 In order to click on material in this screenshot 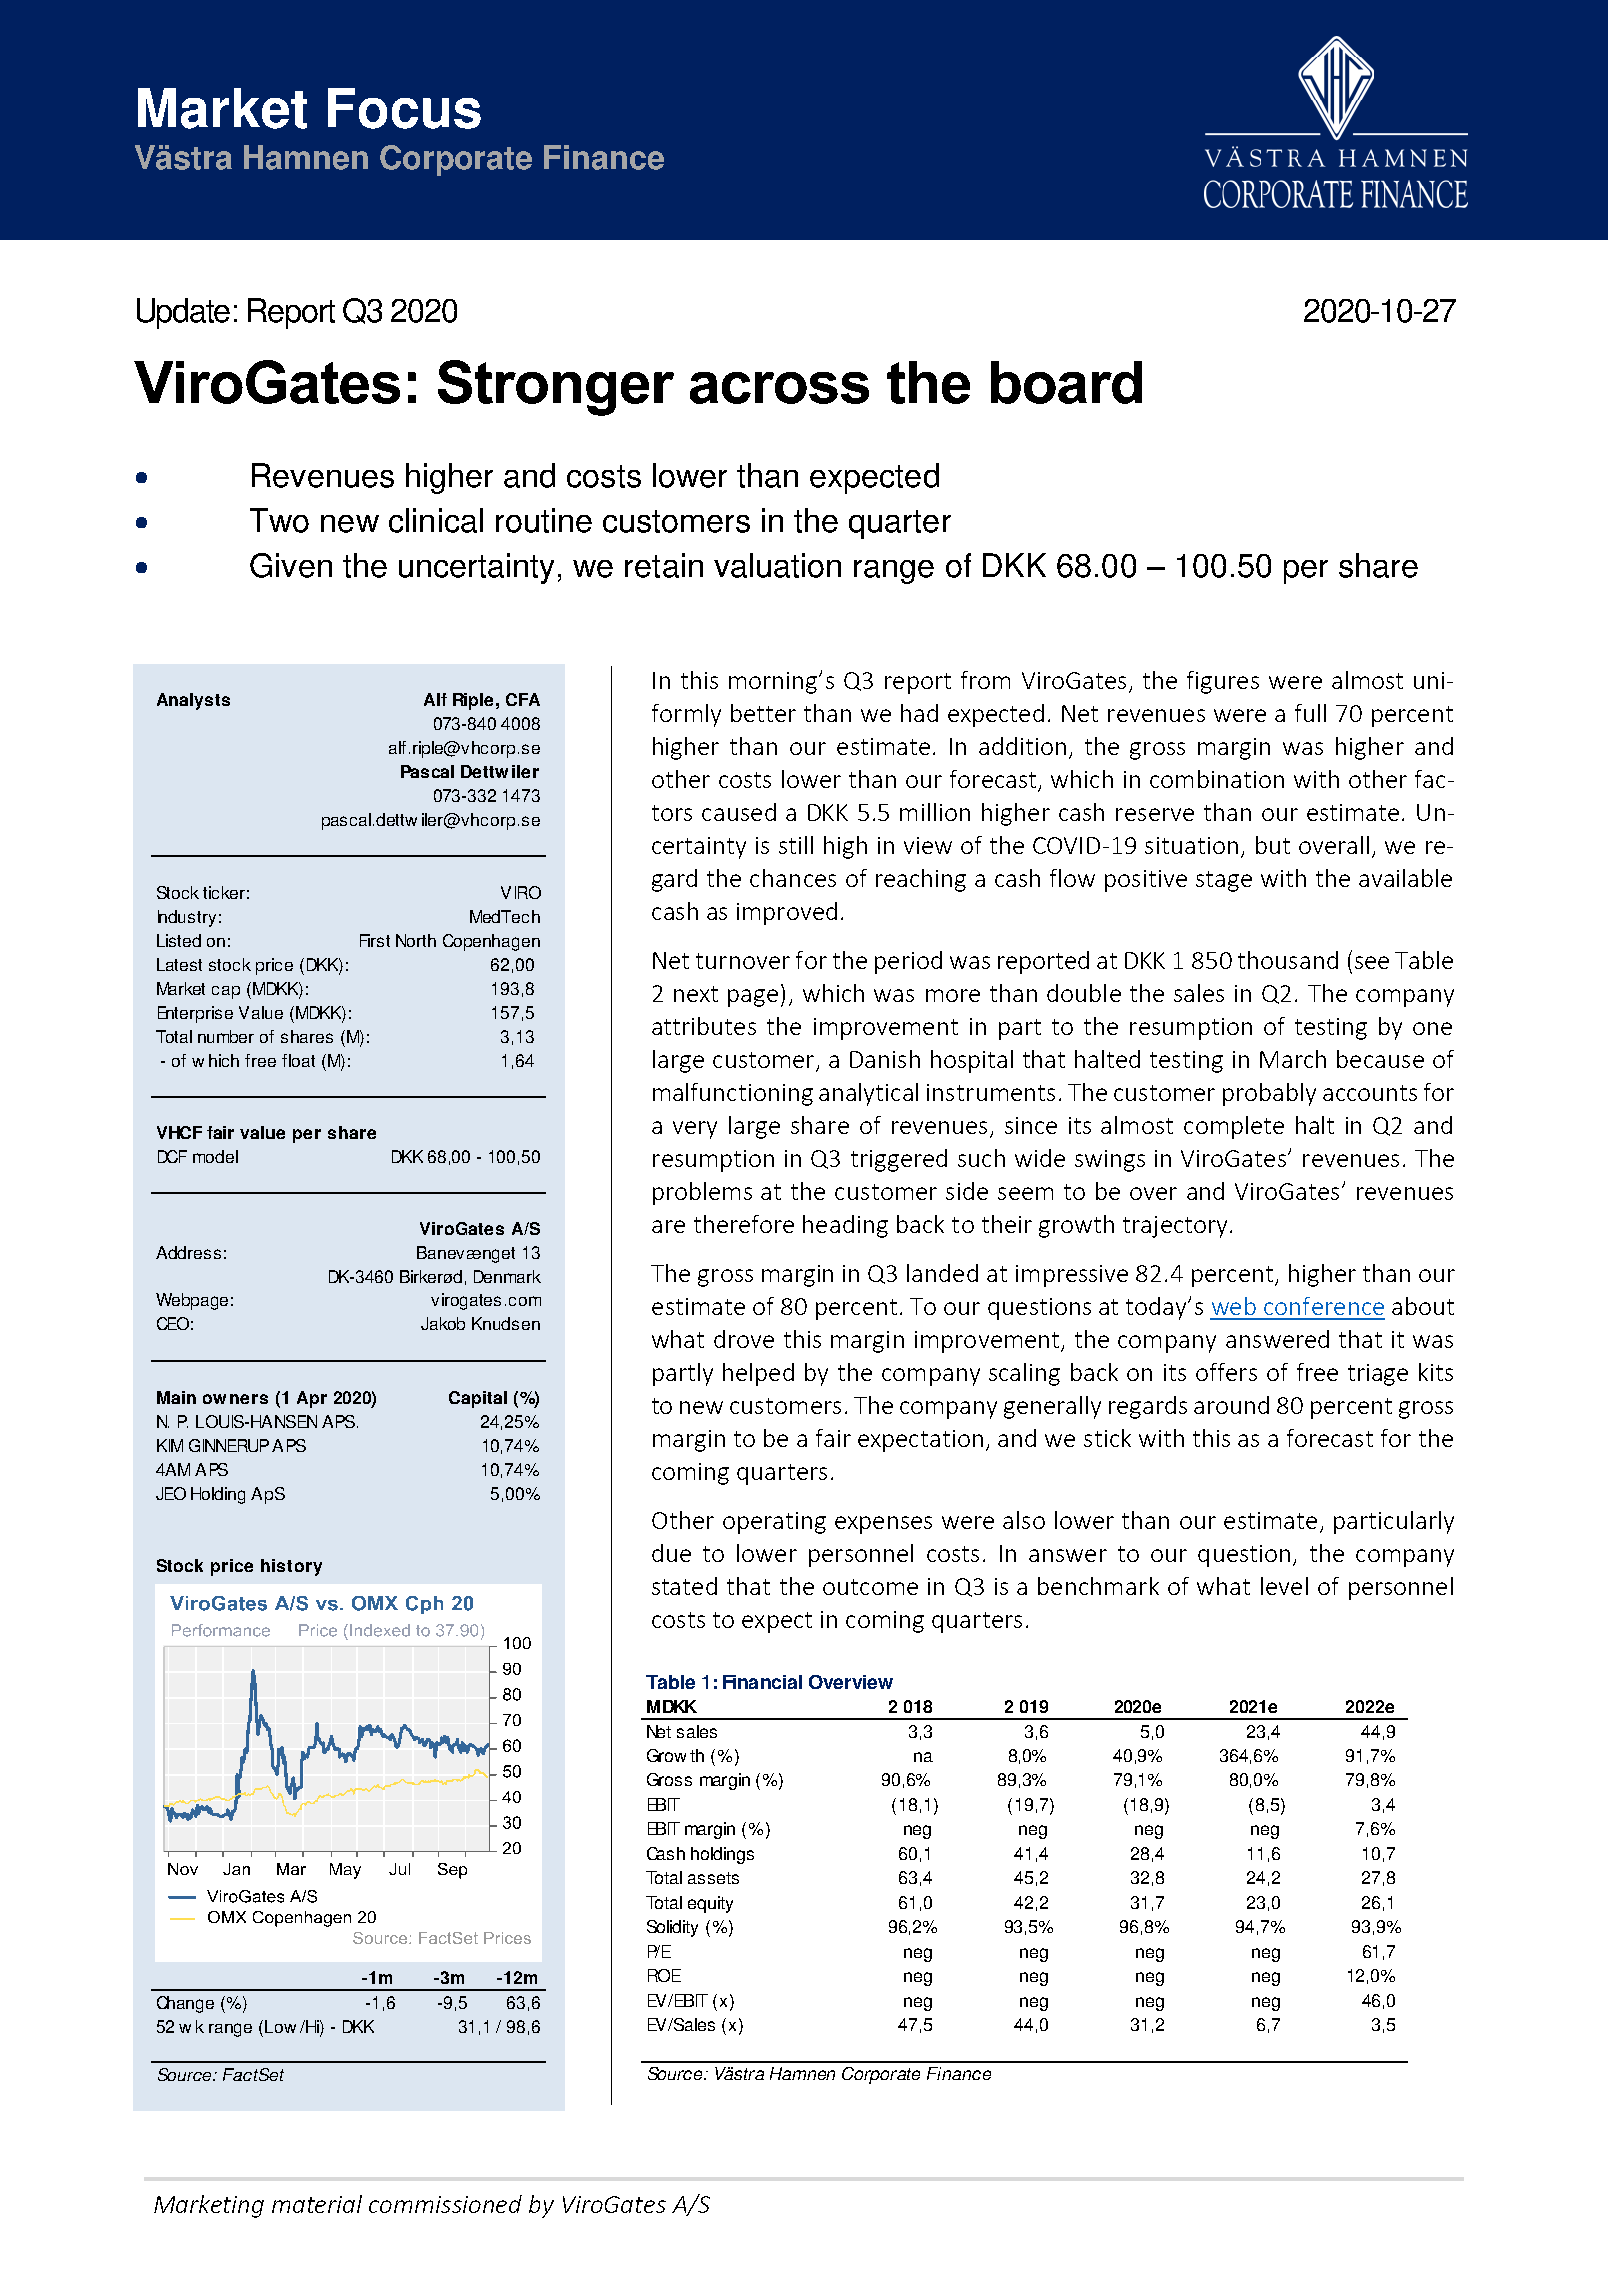, I will do `click(317, 2204)`.
